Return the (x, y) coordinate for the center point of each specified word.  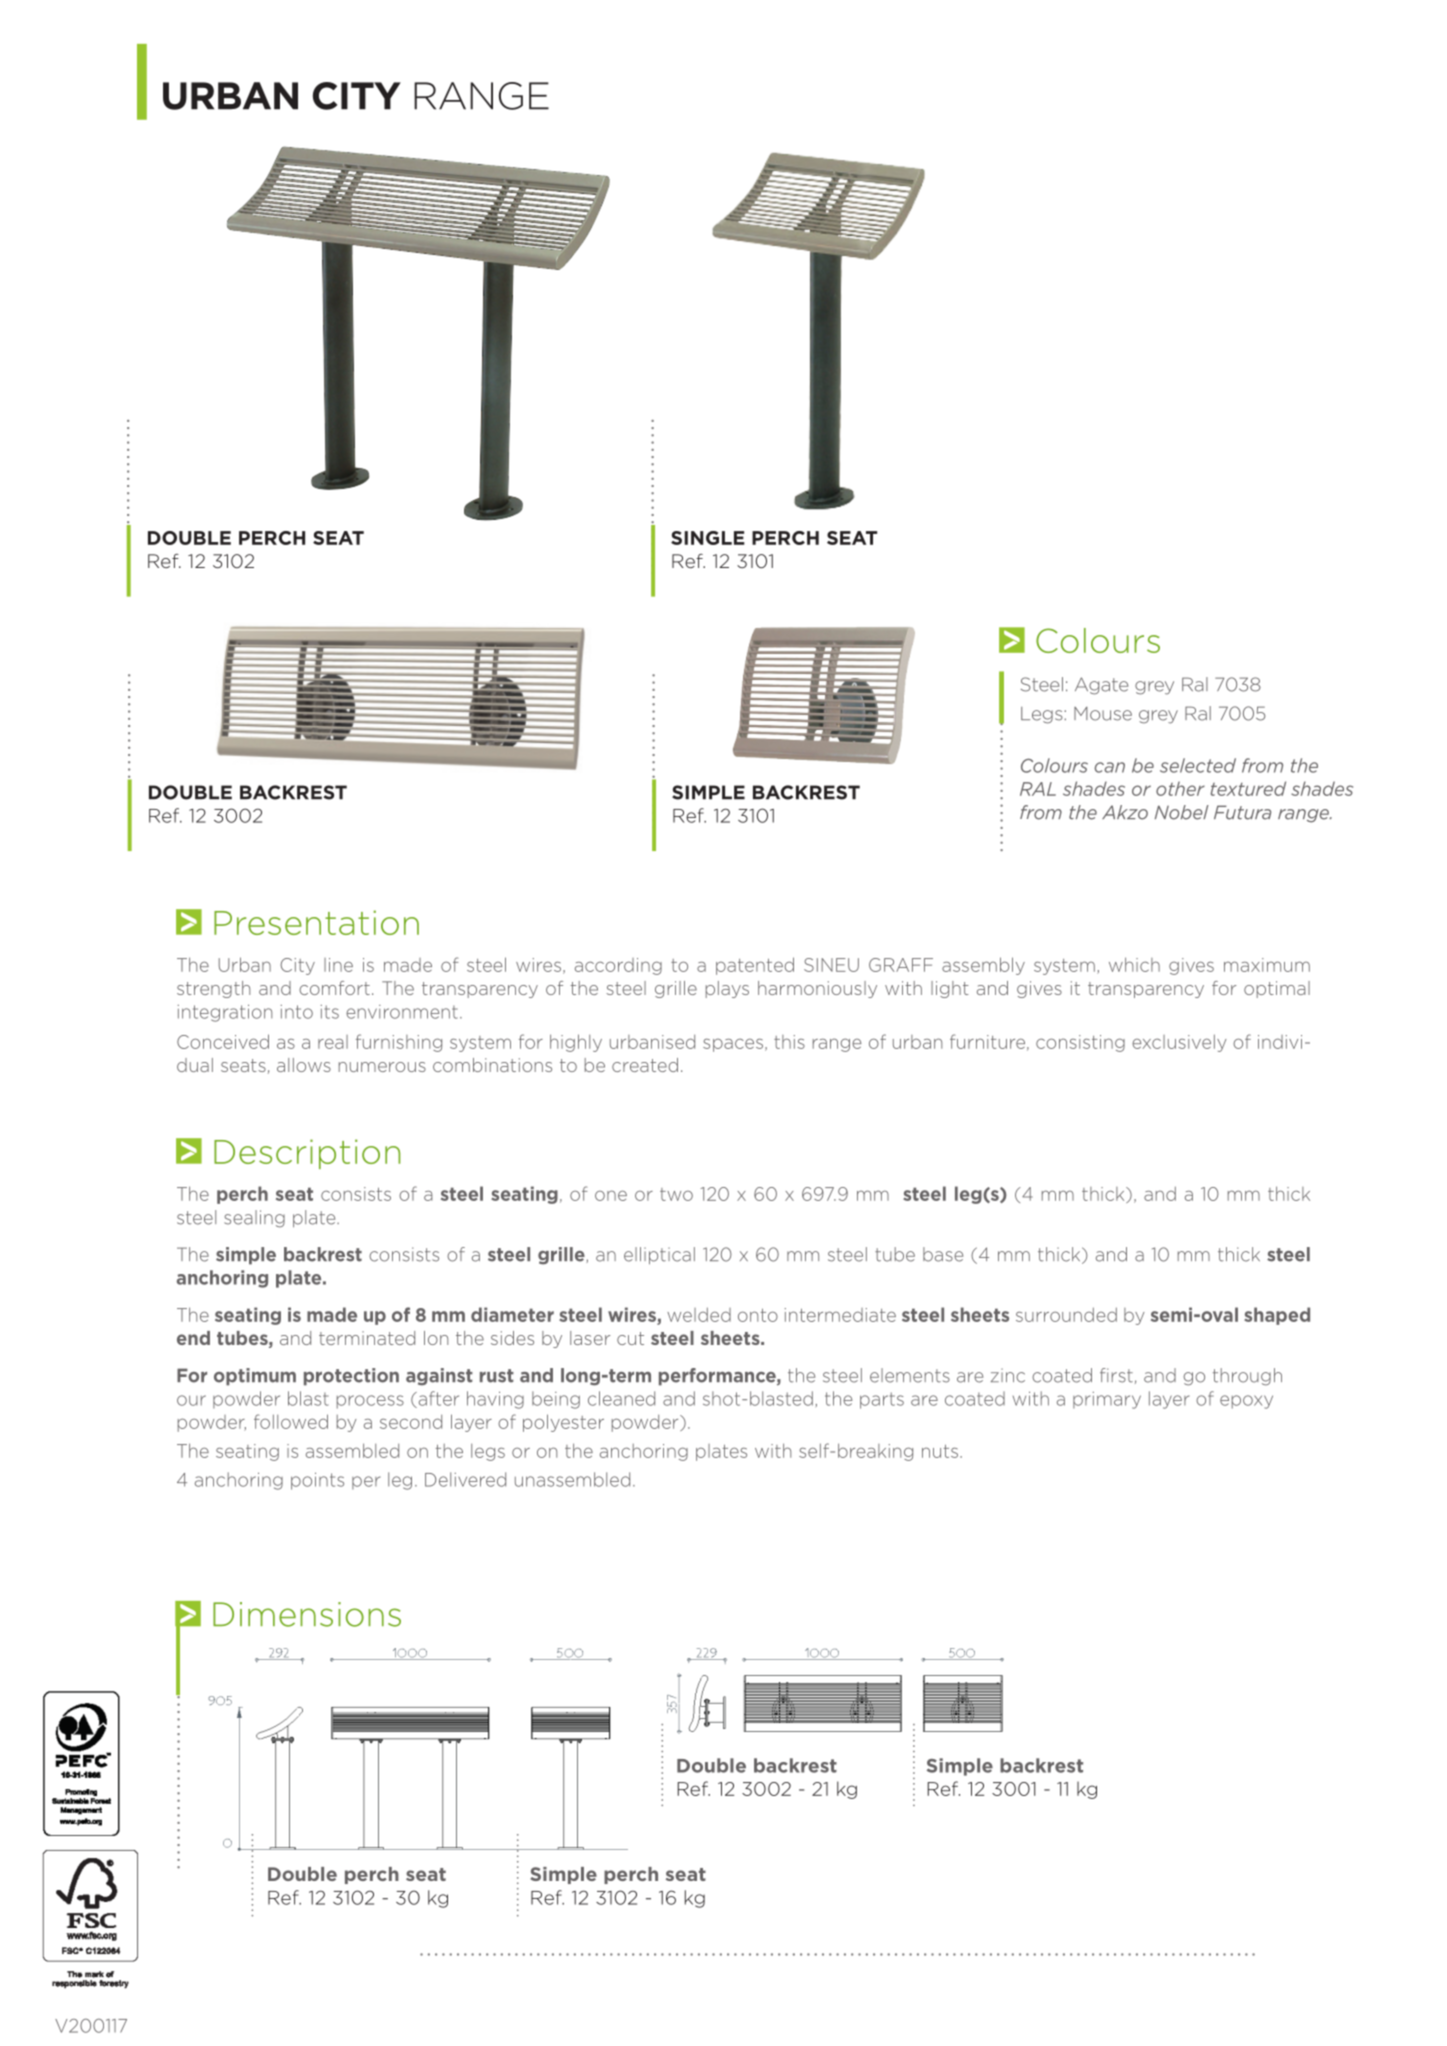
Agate (1101, 686)
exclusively (1179, 1043)
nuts (940, 1451)
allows (304, 1065)
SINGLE (708, 538)
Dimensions (307, 1614)
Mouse (1103, 714)
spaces (733, 1045)
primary (1107, 1400)
